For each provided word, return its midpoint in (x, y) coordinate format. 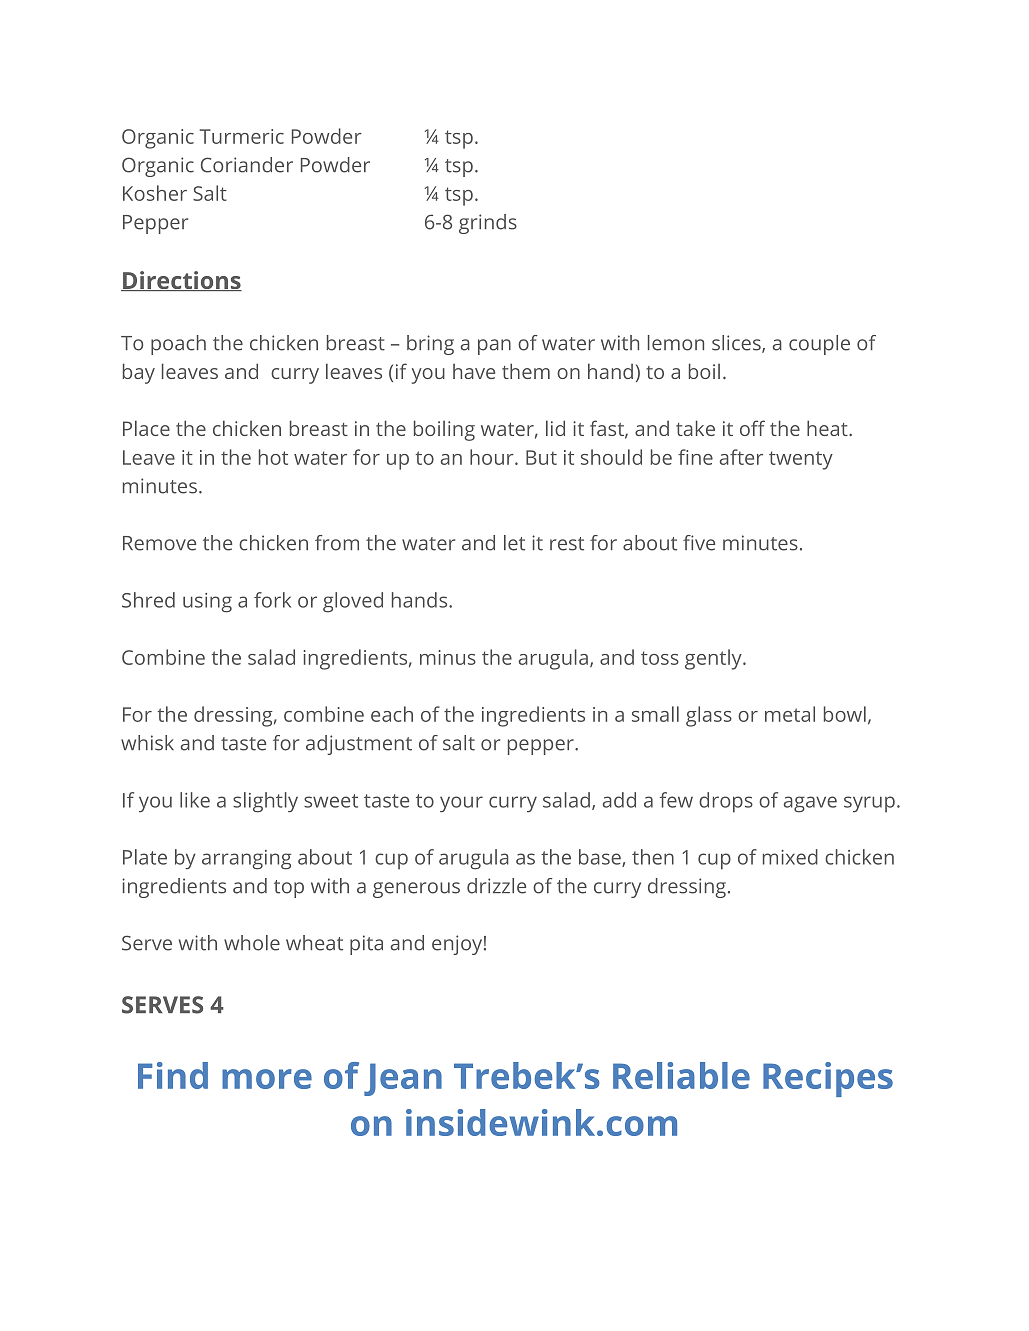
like (195, 800)
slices (737, 344)
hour (493, 457)
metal (790, 714)
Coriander (247, 165)
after (741, 457)
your (461, 804)
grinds (488, 224)
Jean (403, 1079)
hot (273, 457)
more (267, 1079)
